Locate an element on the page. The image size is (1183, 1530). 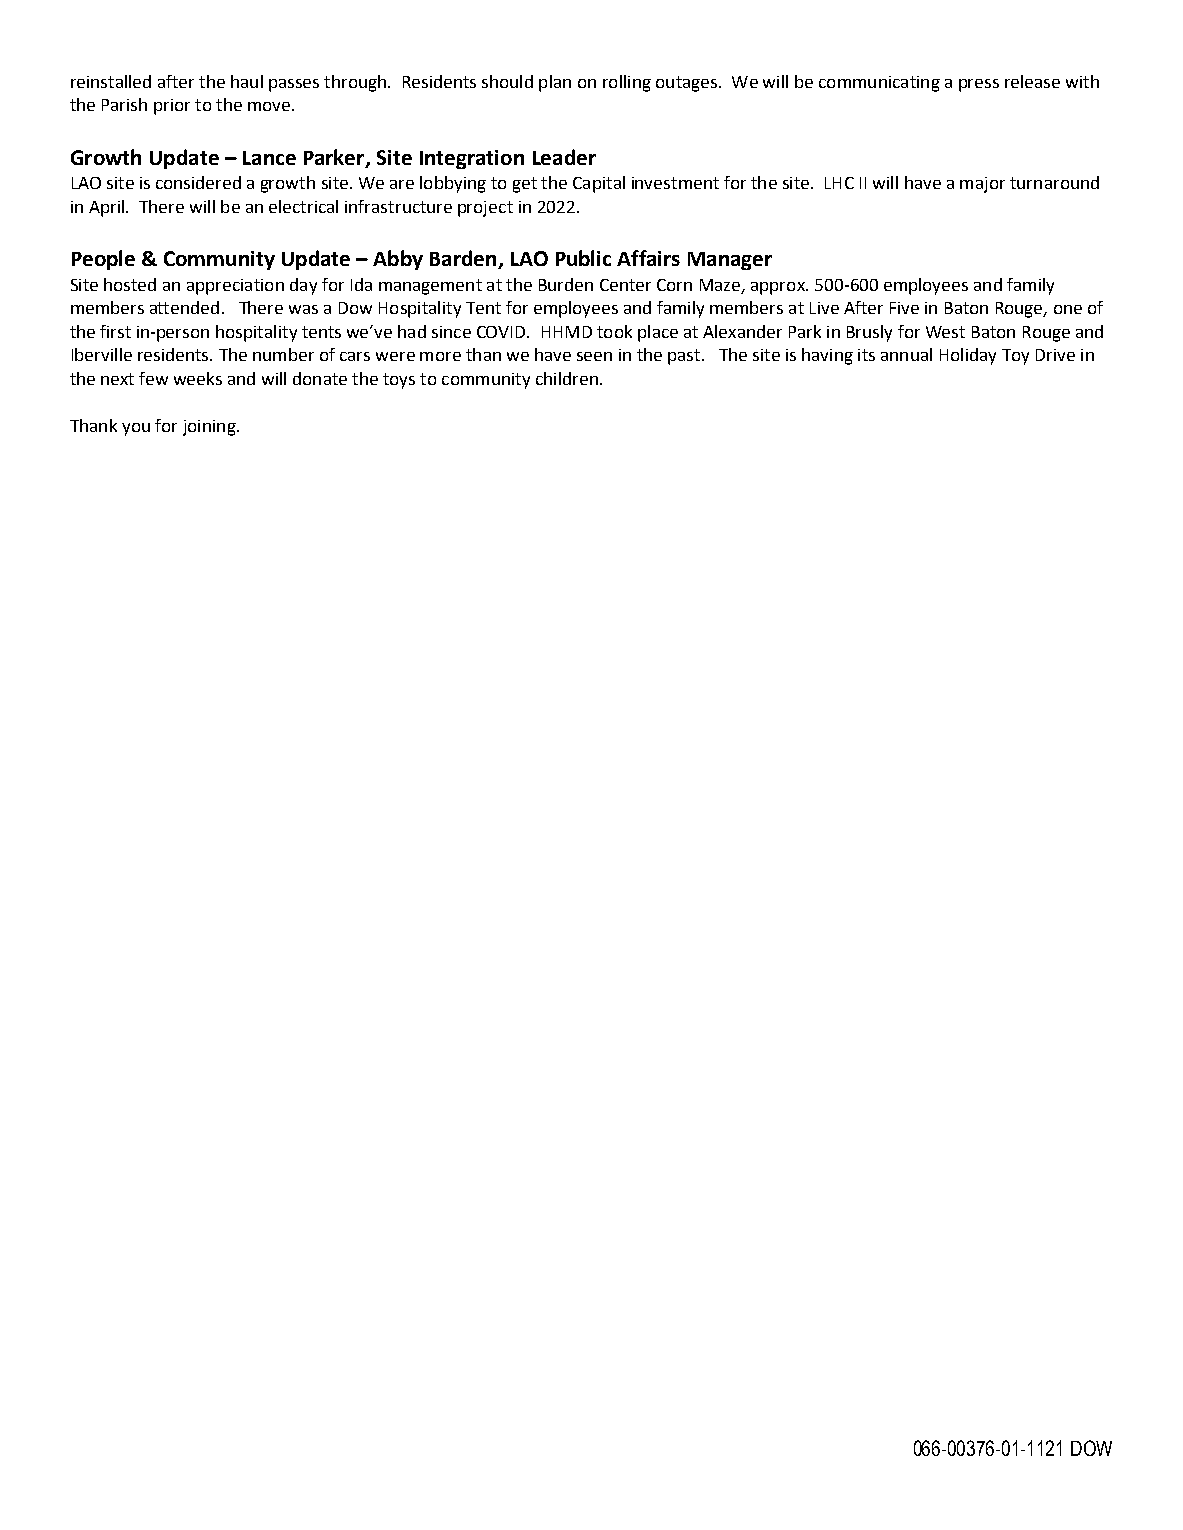
Capital is located at coordinates (599, 184).
